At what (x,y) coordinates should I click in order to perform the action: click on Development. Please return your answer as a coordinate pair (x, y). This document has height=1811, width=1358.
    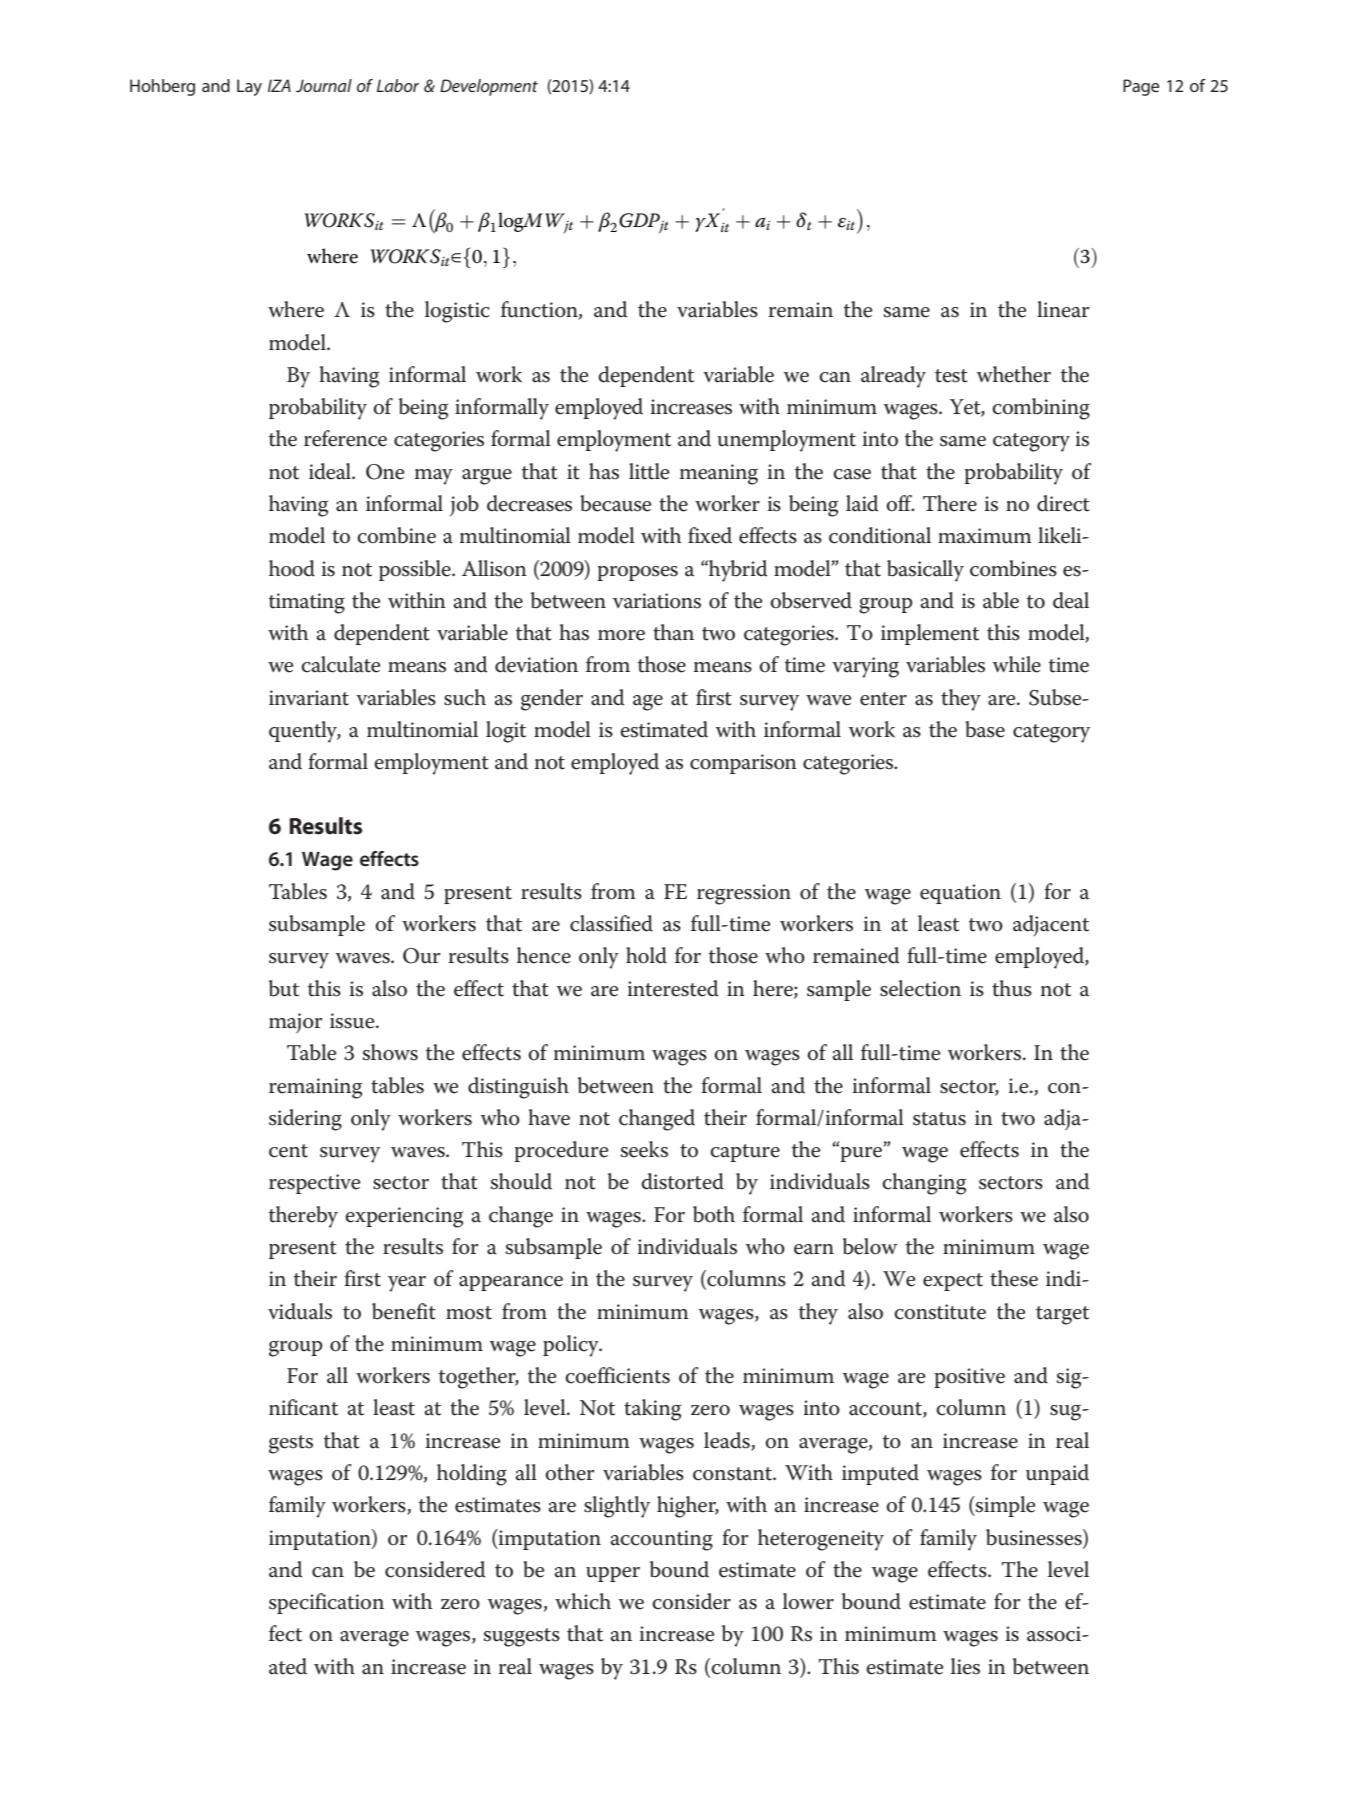
    Looking at the image, I should click on (489, 87).
